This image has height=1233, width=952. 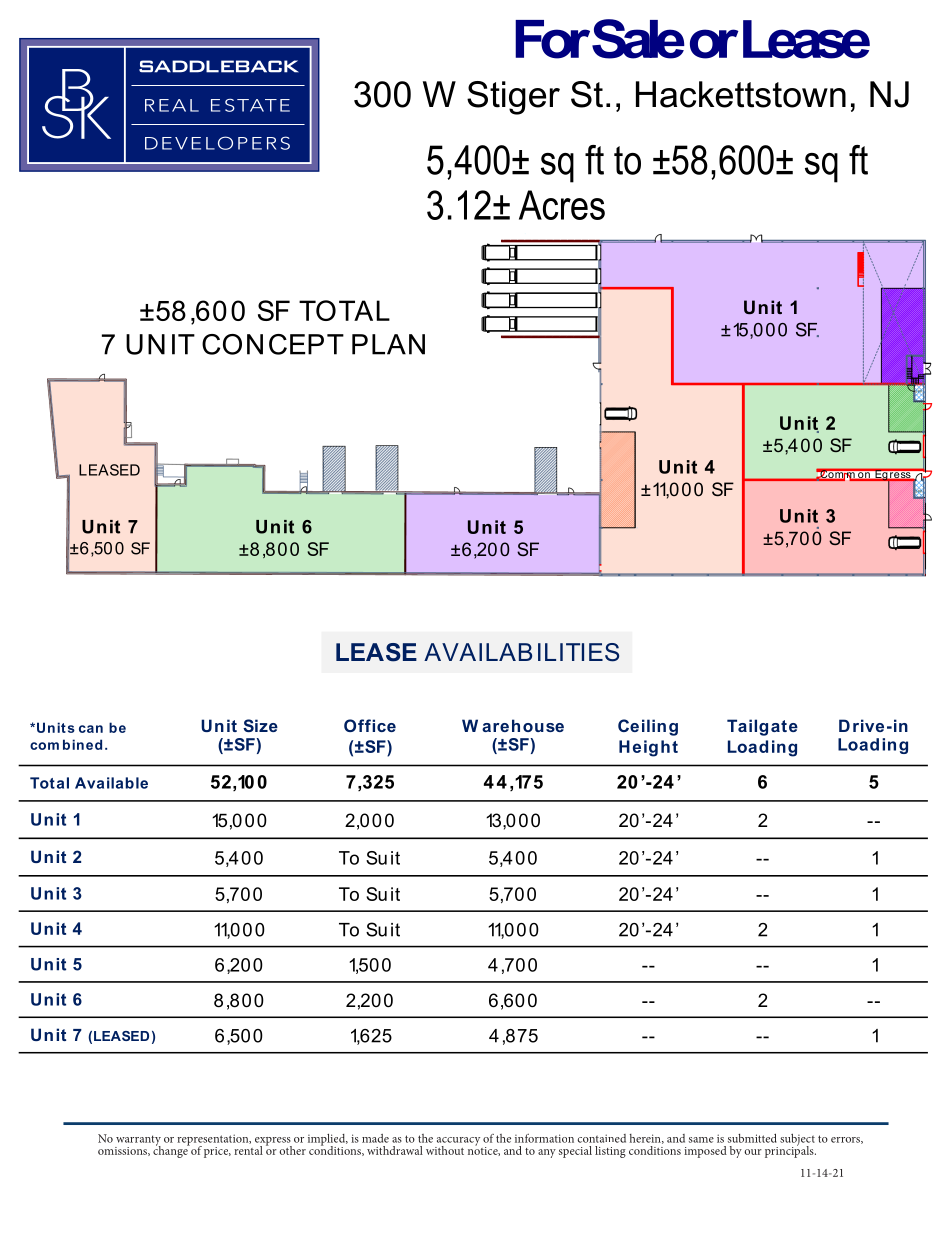 What do you see at coordinates (388, 344) in the image?
I see `PLAN` at bounding box center [388, 344].
